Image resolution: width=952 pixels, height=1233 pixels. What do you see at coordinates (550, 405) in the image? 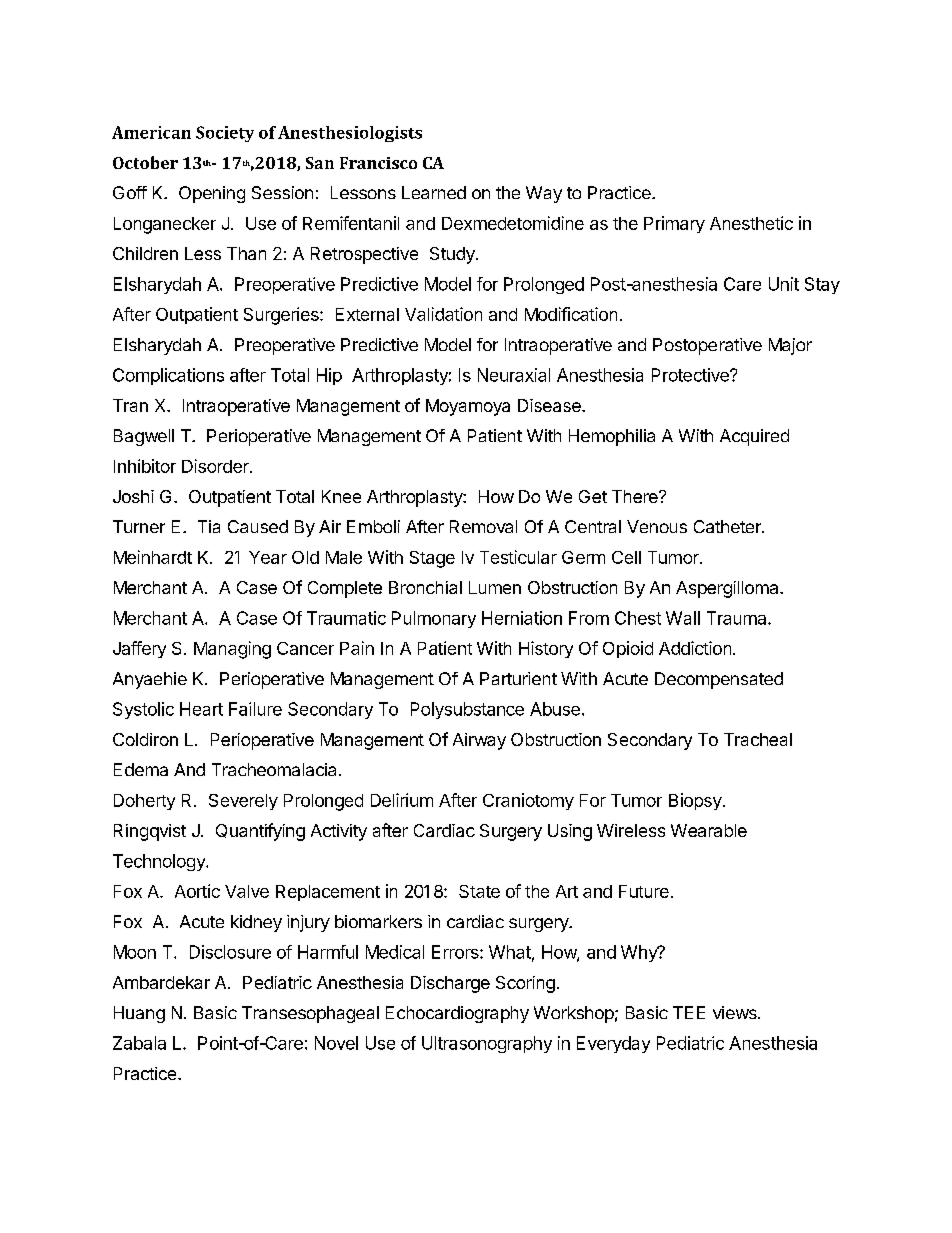
I see `Disease` at bounding box center [550, 405].
